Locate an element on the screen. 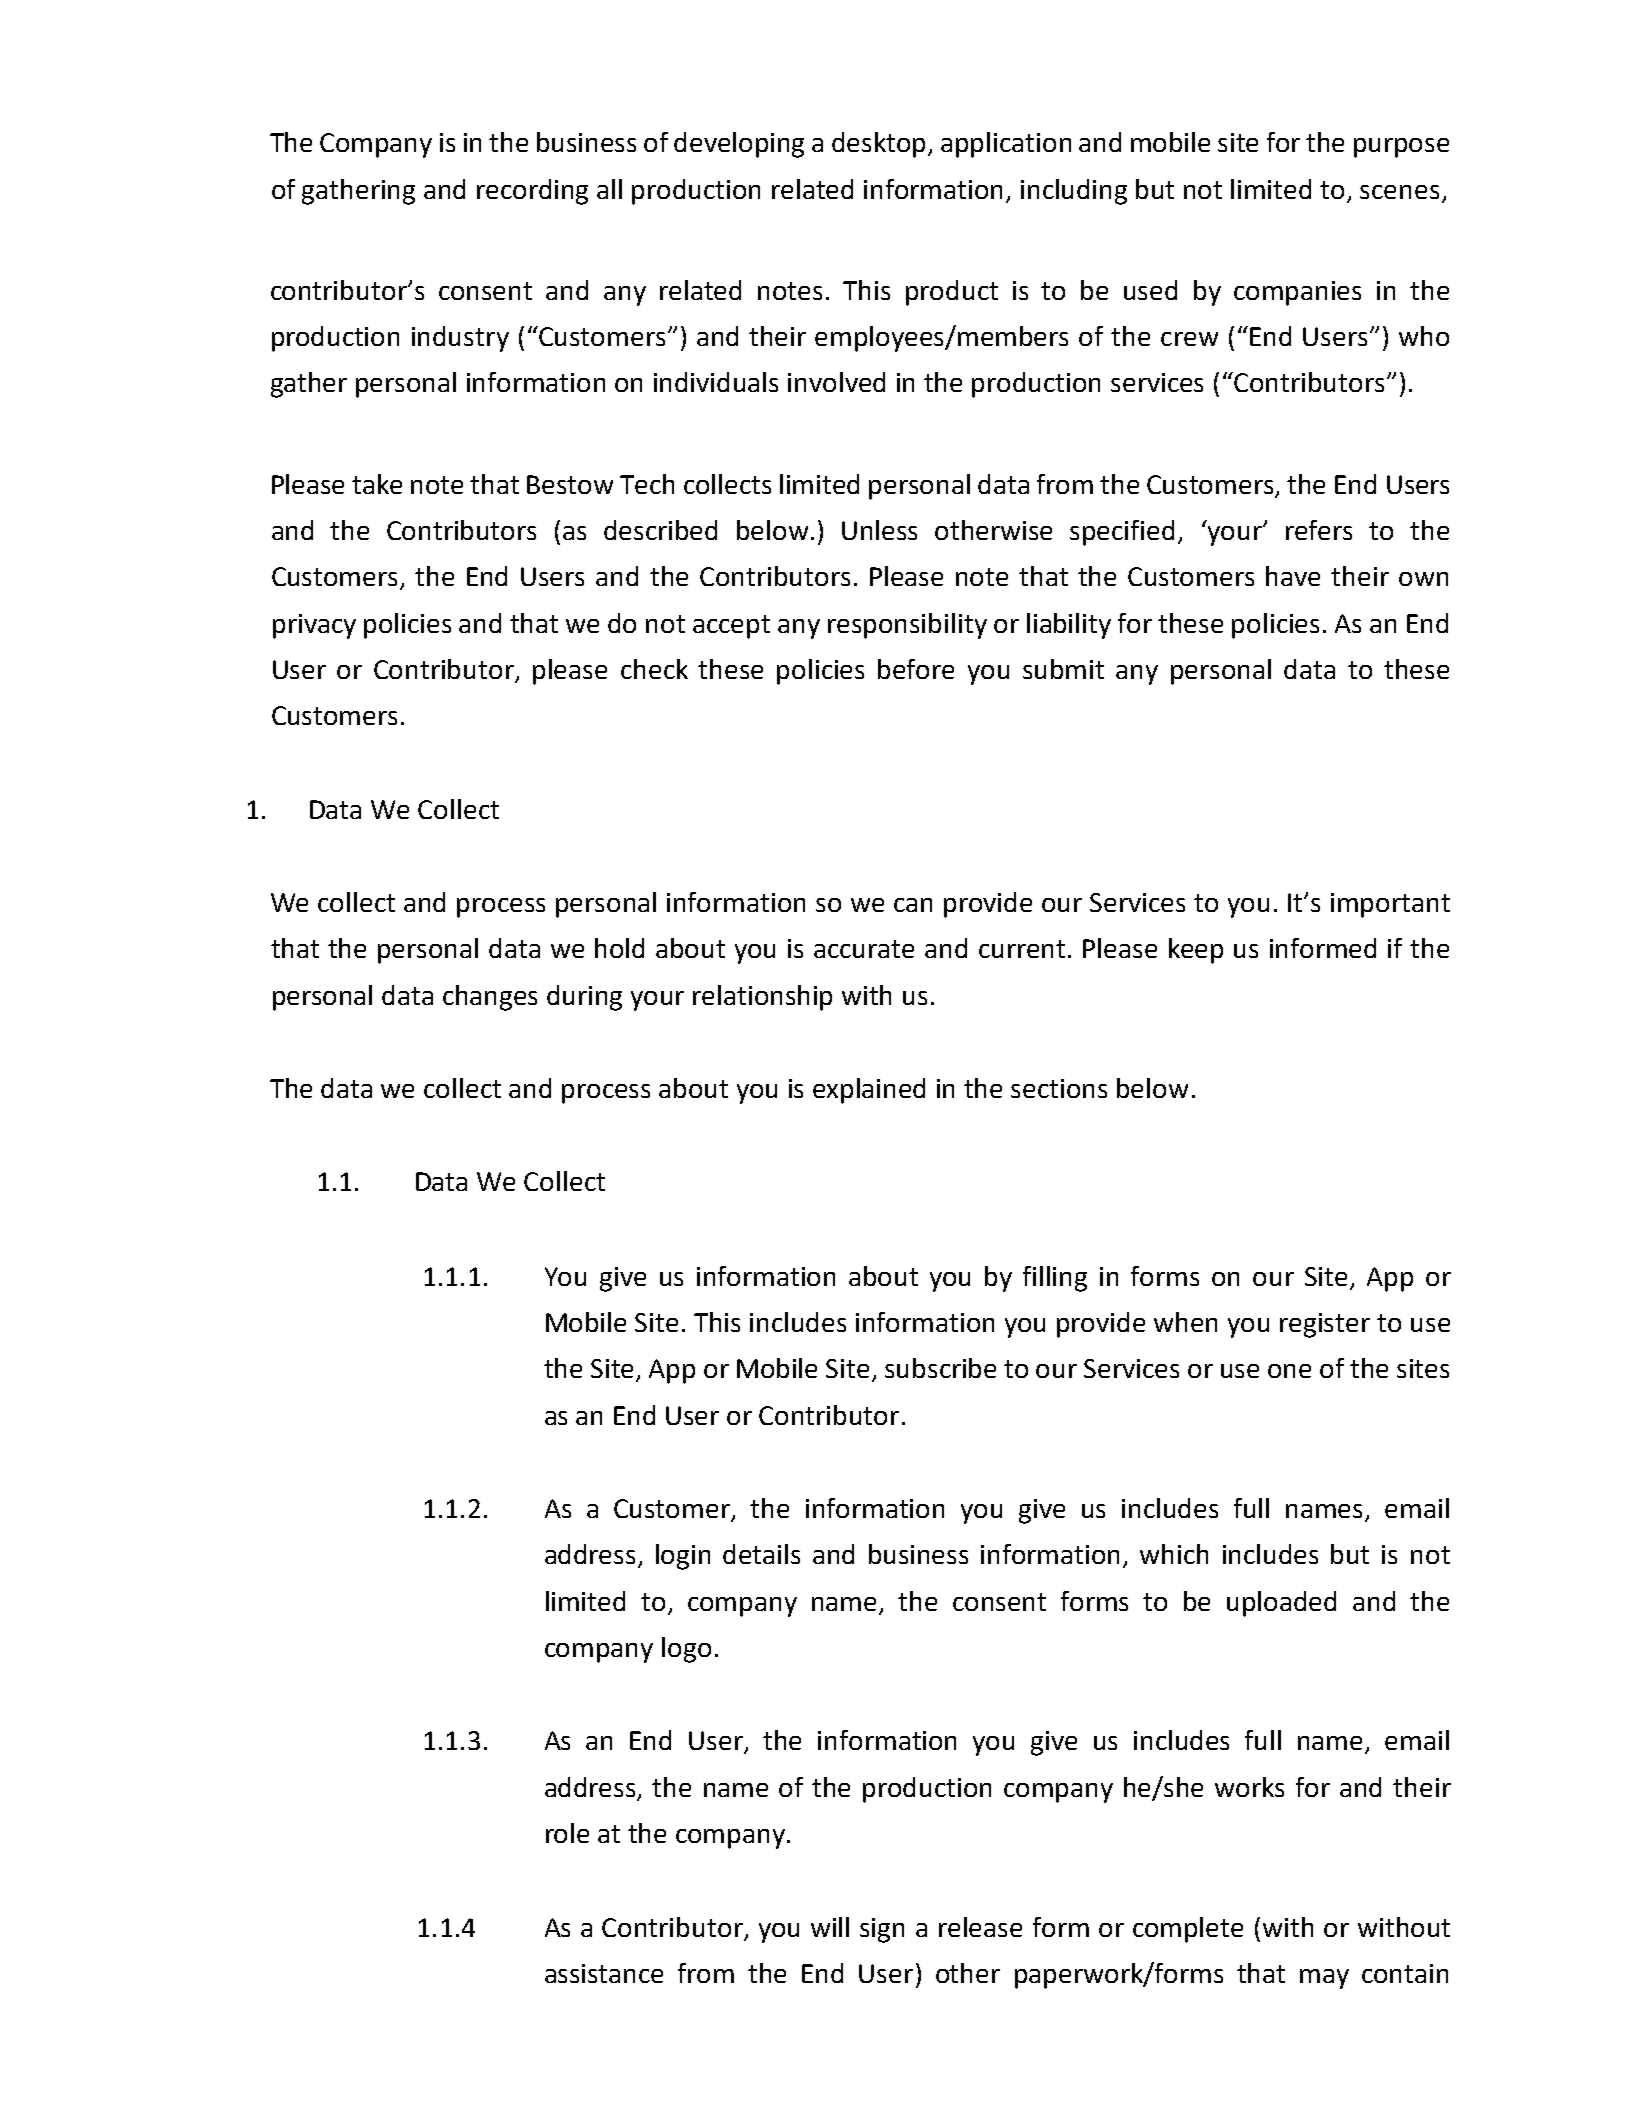 The image size is (1642, 2125). scenes is located at coordinates (1399, 192).
